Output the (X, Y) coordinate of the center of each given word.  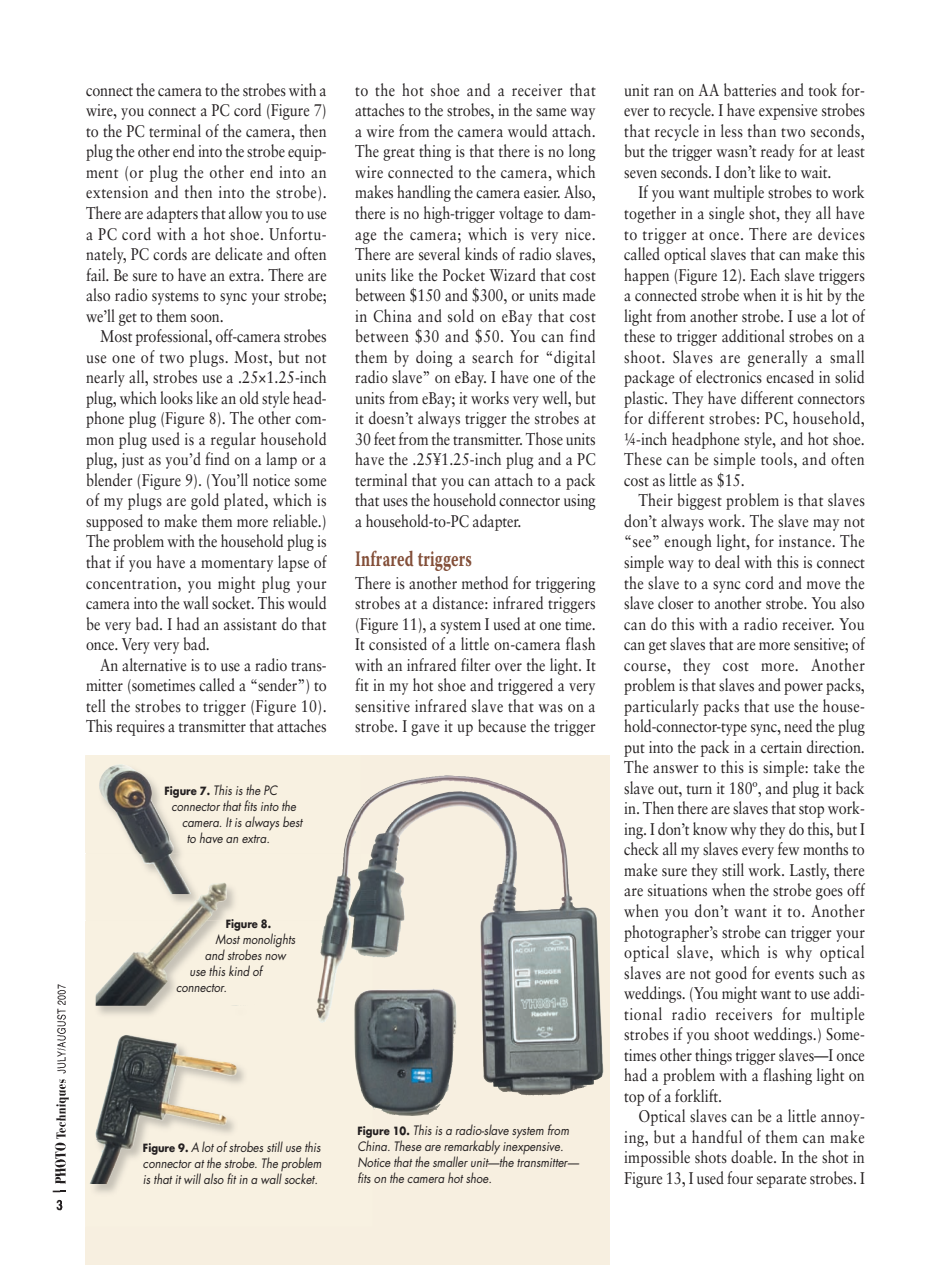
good (731, 974)
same (551, 112)
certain (781, 747)
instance (806, 541)
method (485, 583)
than (762, 130)
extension (117, 192)
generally (778, 358)
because (502, 726)
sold (461, 315)
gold (205, 501)
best (293, 821)
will (192, 1178)
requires (140, 728)
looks (176, 397)
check (641, 849)
